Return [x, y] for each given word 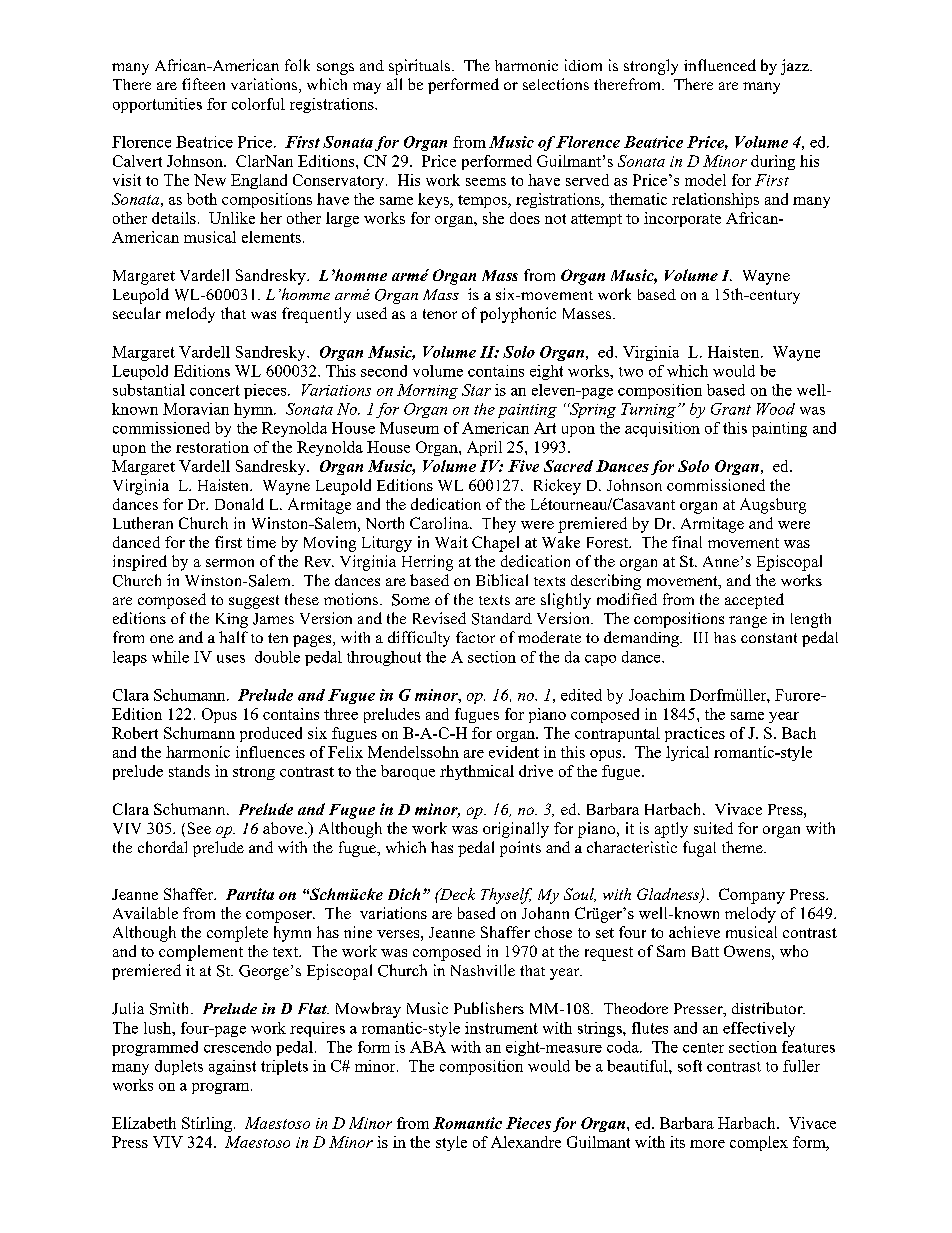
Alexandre [526, 1142]
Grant [731, 409]
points [520, 849]
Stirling [208, 1124]
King [232, 620]
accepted [754, 601]
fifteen [203, 84]
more [707, 1144]
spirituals [421, 67]
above [284, 828]
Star [476, 390]
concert [215, 390]
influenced [720, 65]
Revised [439, 618]
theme [743, 847]
